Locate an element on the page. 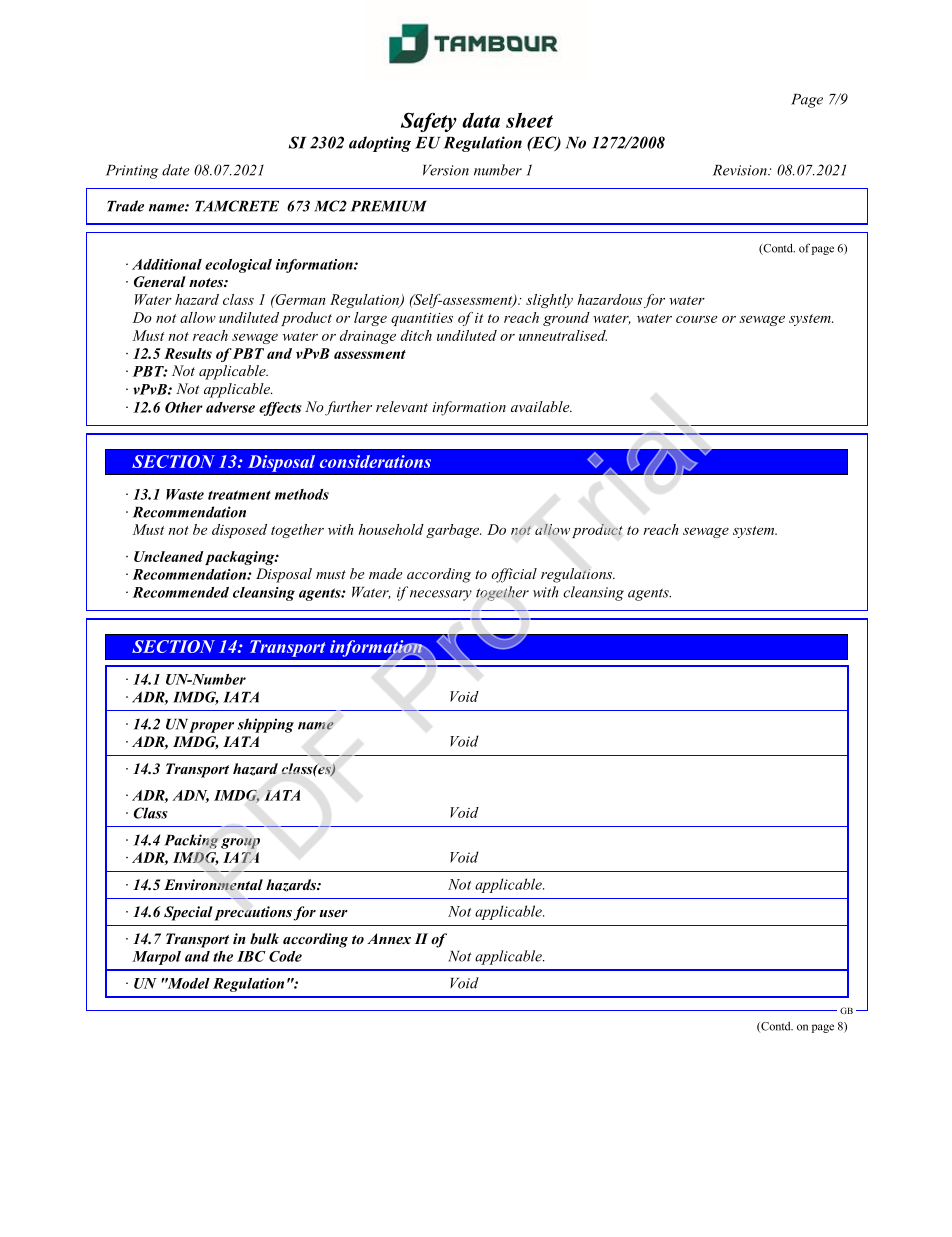 The height and width of the image is (1237, 952). Revision is located at coordinates (741, 170).
